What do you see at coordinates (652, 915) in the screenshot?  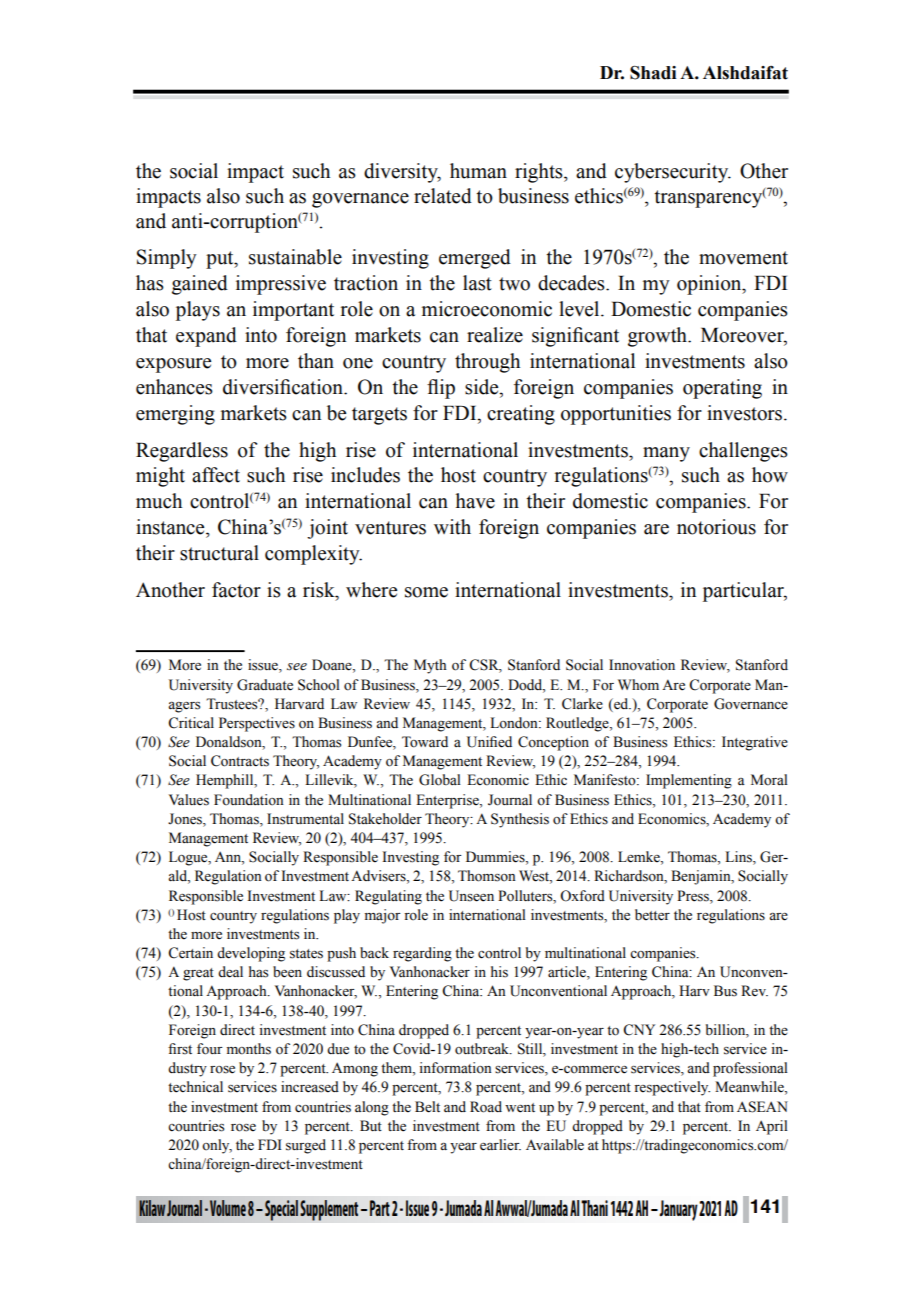 I see `better` at bounding box center [652, 915].
